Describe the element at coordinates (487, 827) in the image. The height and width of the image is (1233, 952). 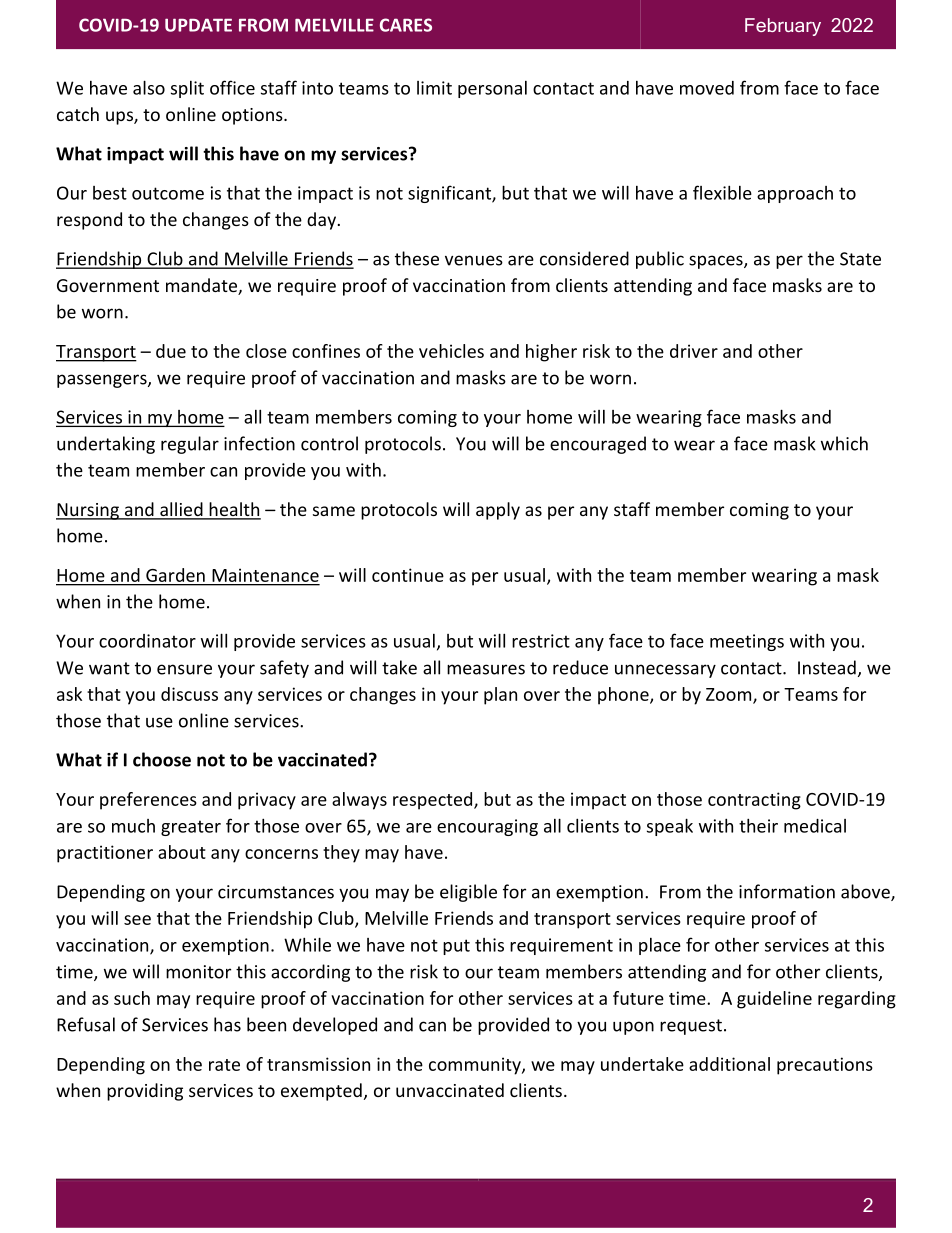
I see `encouraging` at that location.
